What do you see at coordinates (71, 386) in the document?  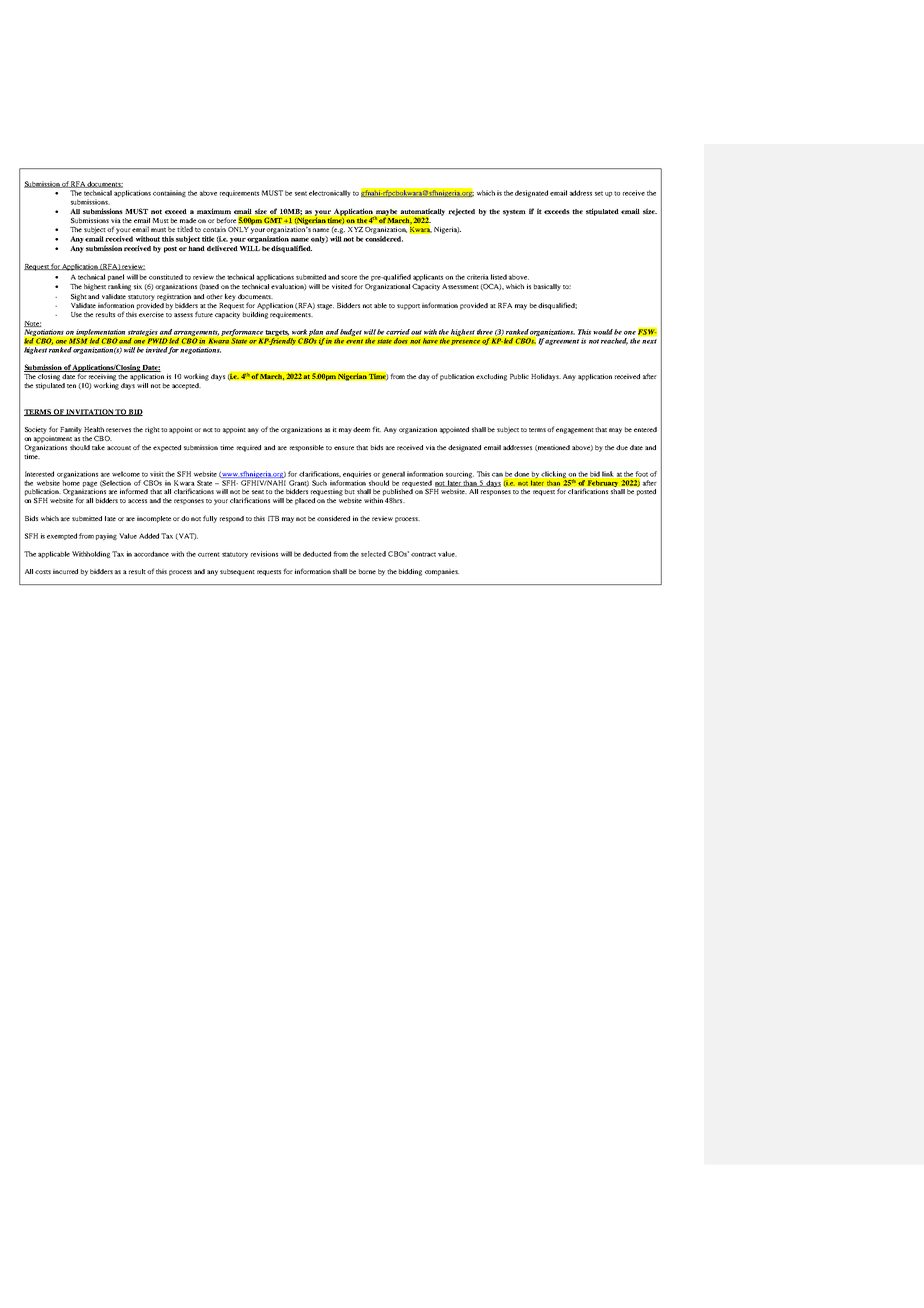 I see `ten` at bounding box center [71, 386].
